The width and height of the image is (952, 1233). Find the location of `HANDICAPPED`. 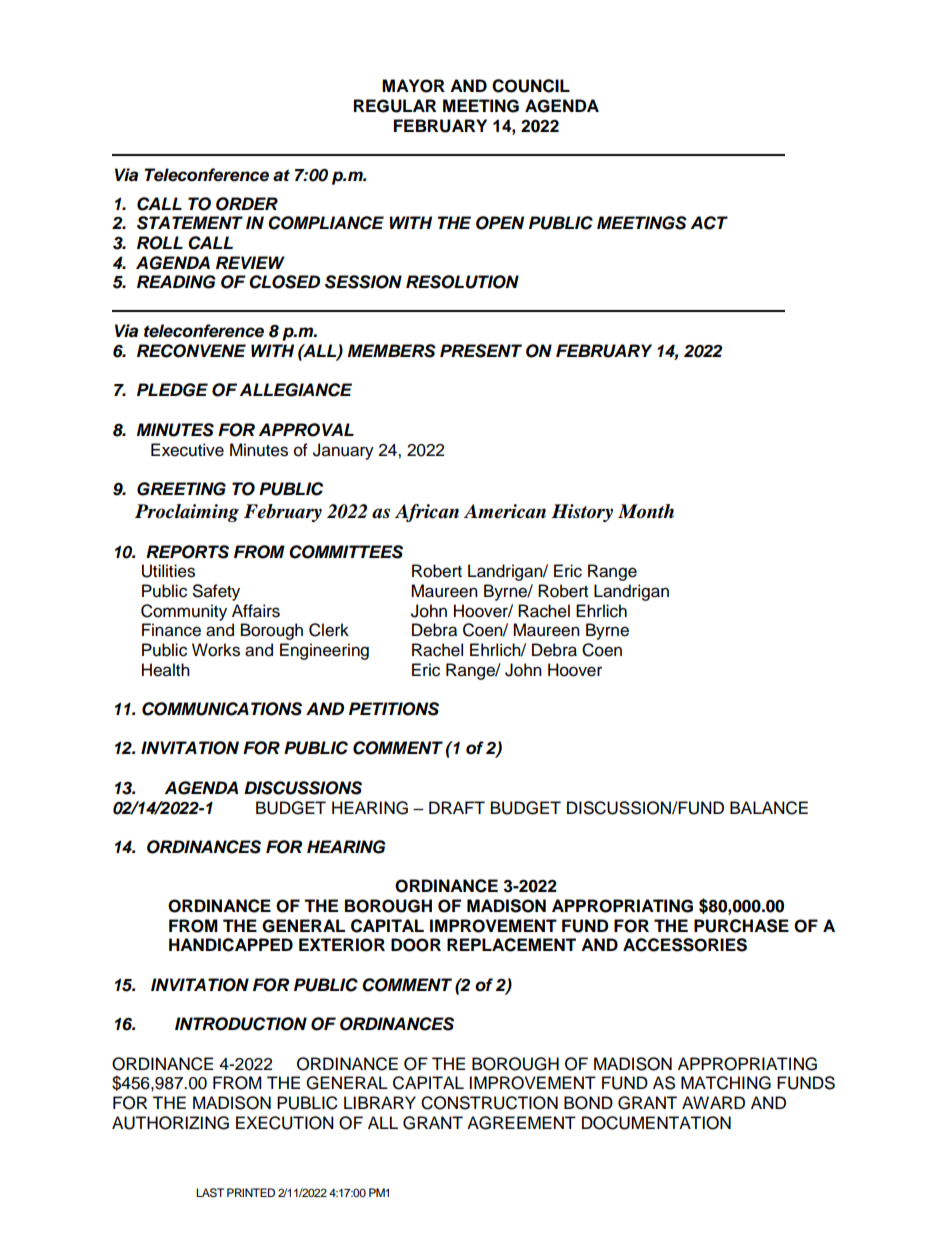

HANDICAPPED is located at coordinates (231, 945).
